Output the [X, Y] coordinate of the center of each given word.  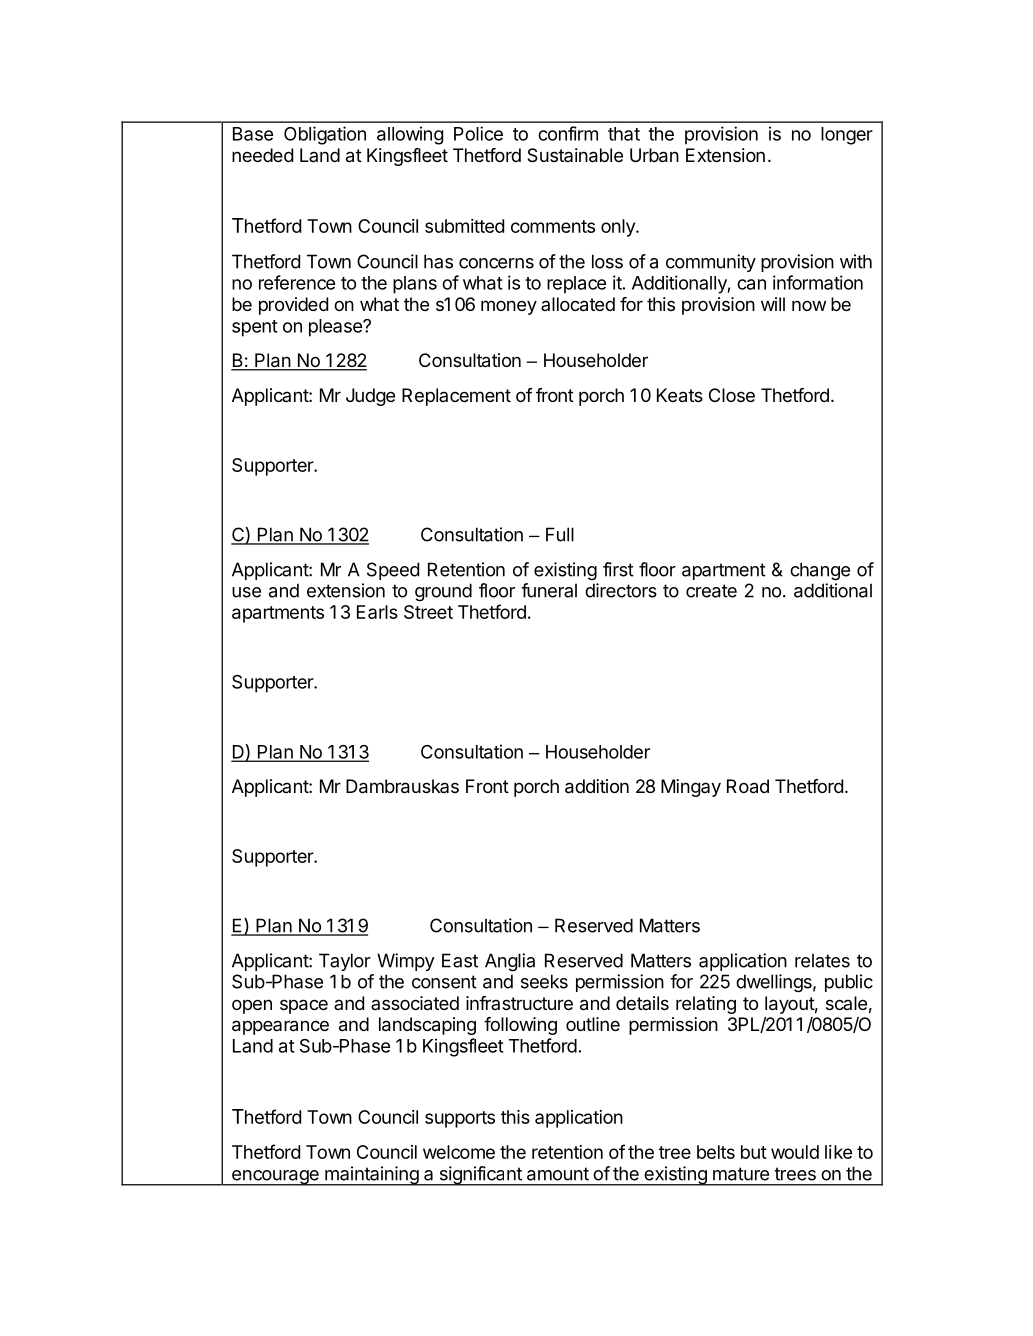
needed [262, 155]
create [711, 591]
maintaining [371, 1176]
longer [847, 136]
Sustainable [575, 155]
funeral [549, 590]
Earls [377, 612]
